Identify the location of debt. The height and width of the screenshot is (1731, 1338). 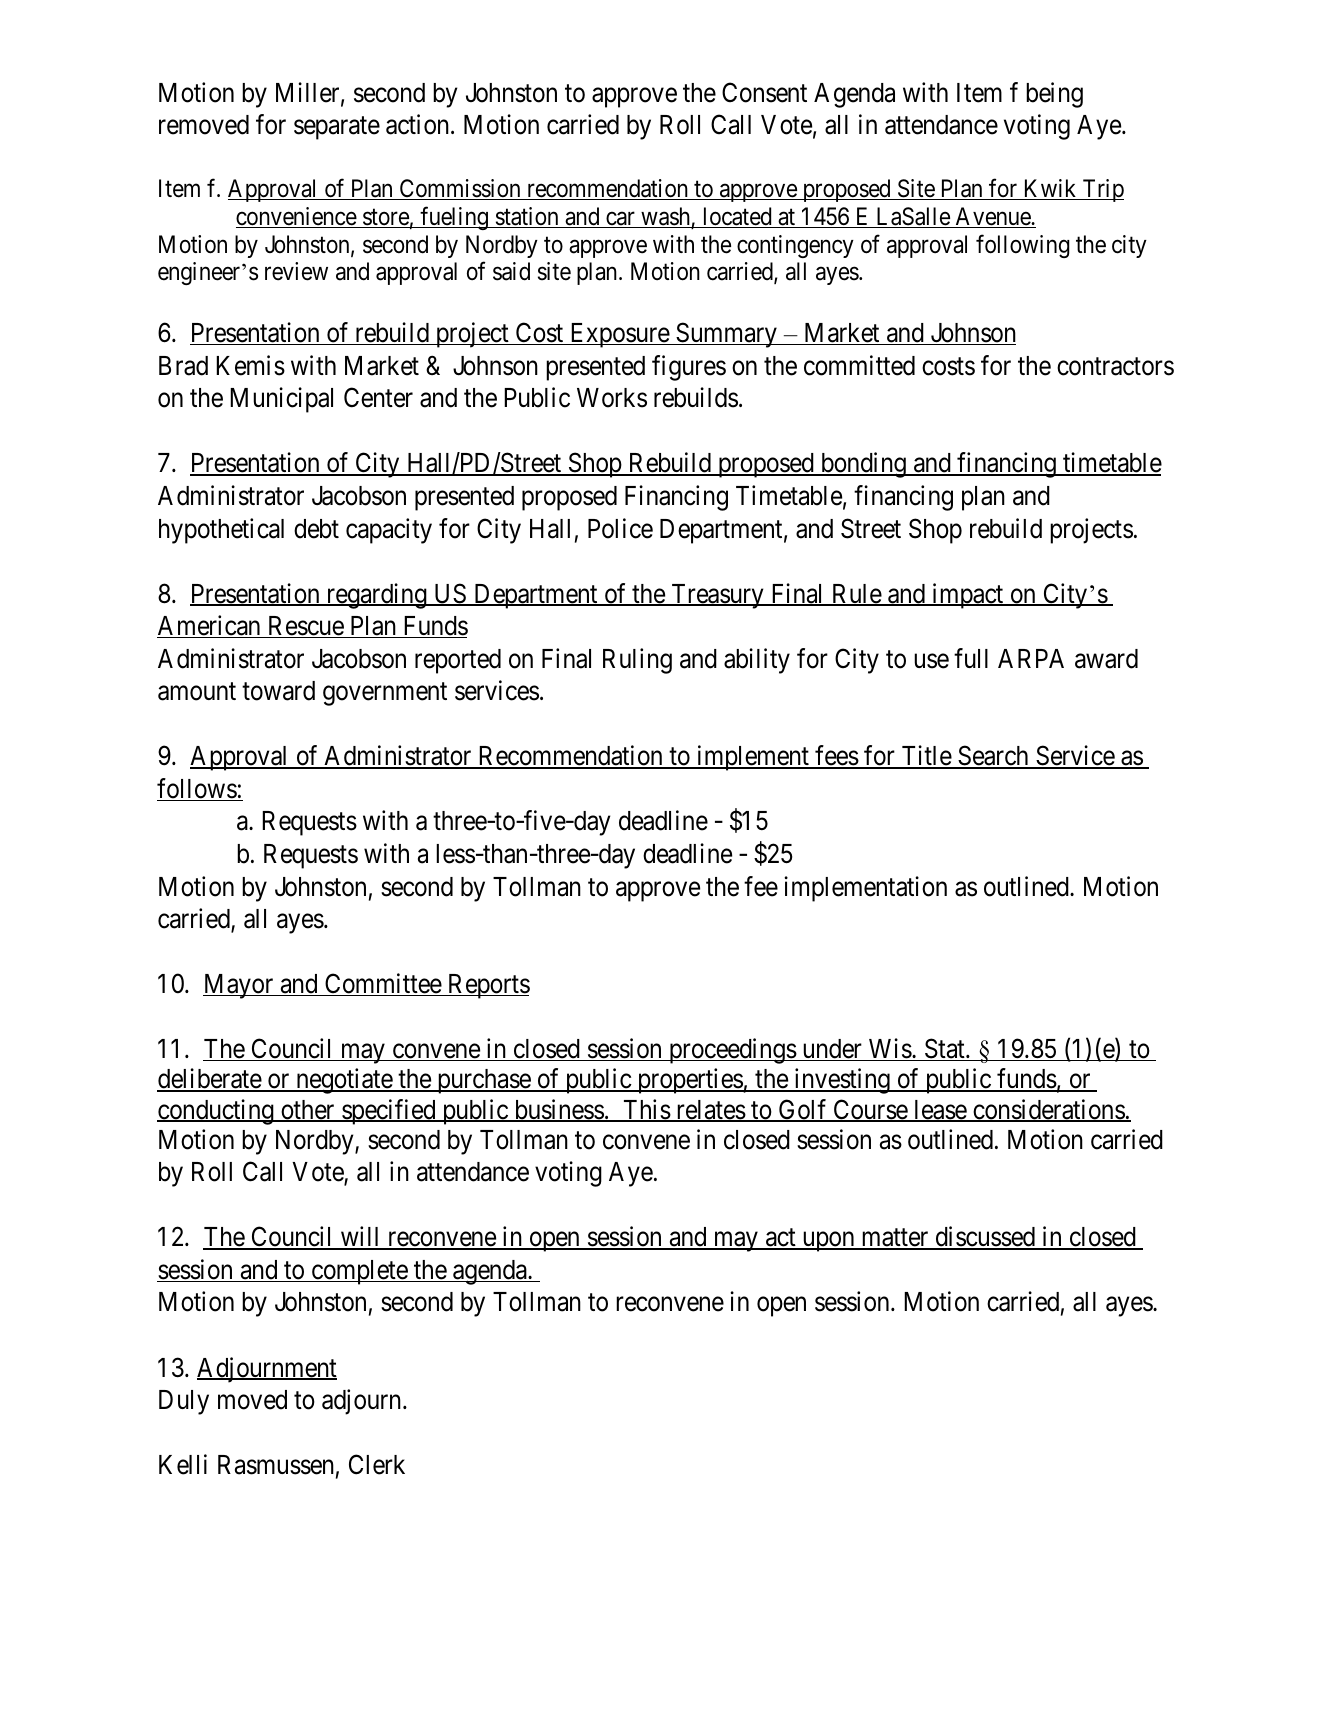
(316, 529).
